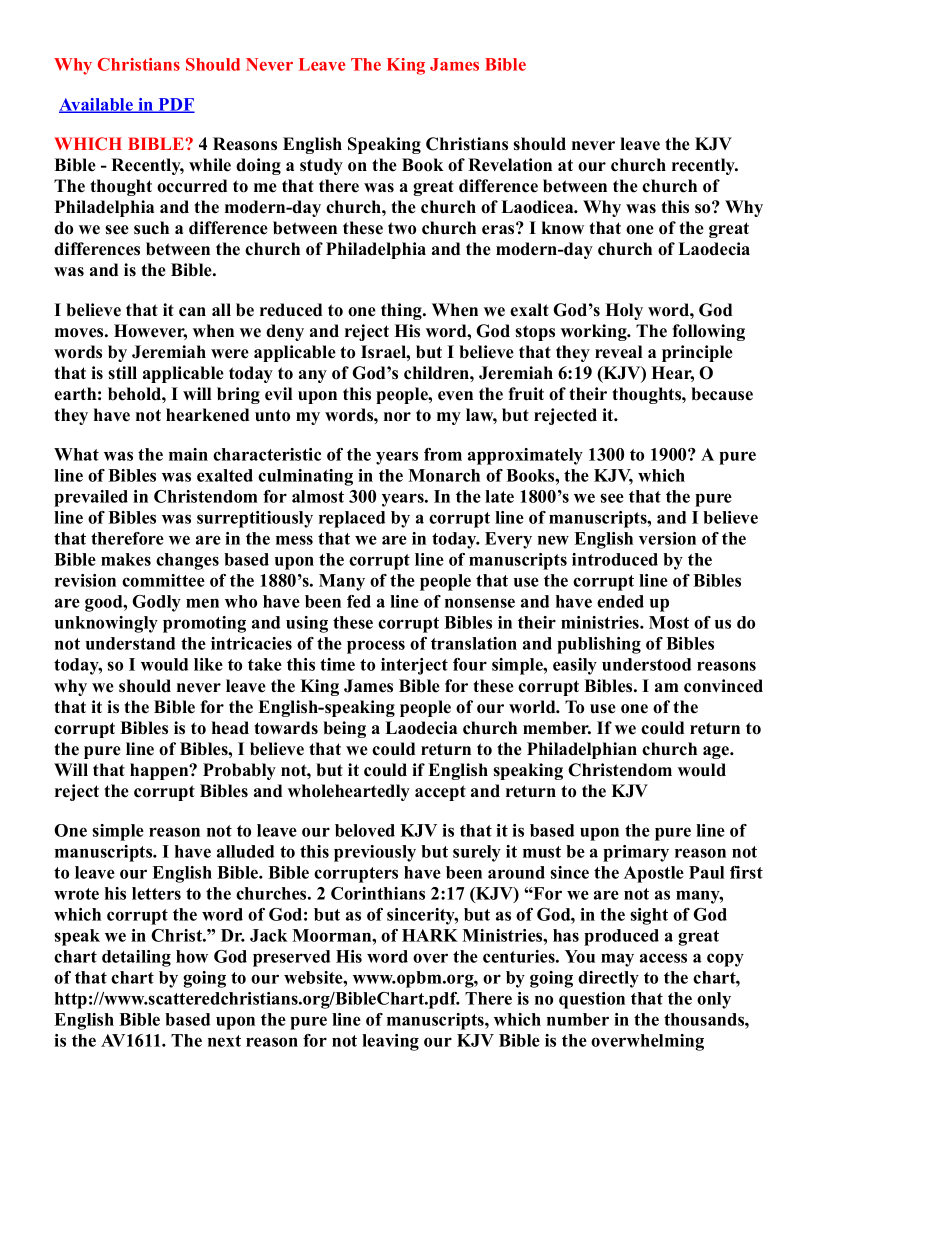 The image size is (952, 1233). Describe the element at coordinates (510, 165) in the document. I see `Revelation` at that location.
